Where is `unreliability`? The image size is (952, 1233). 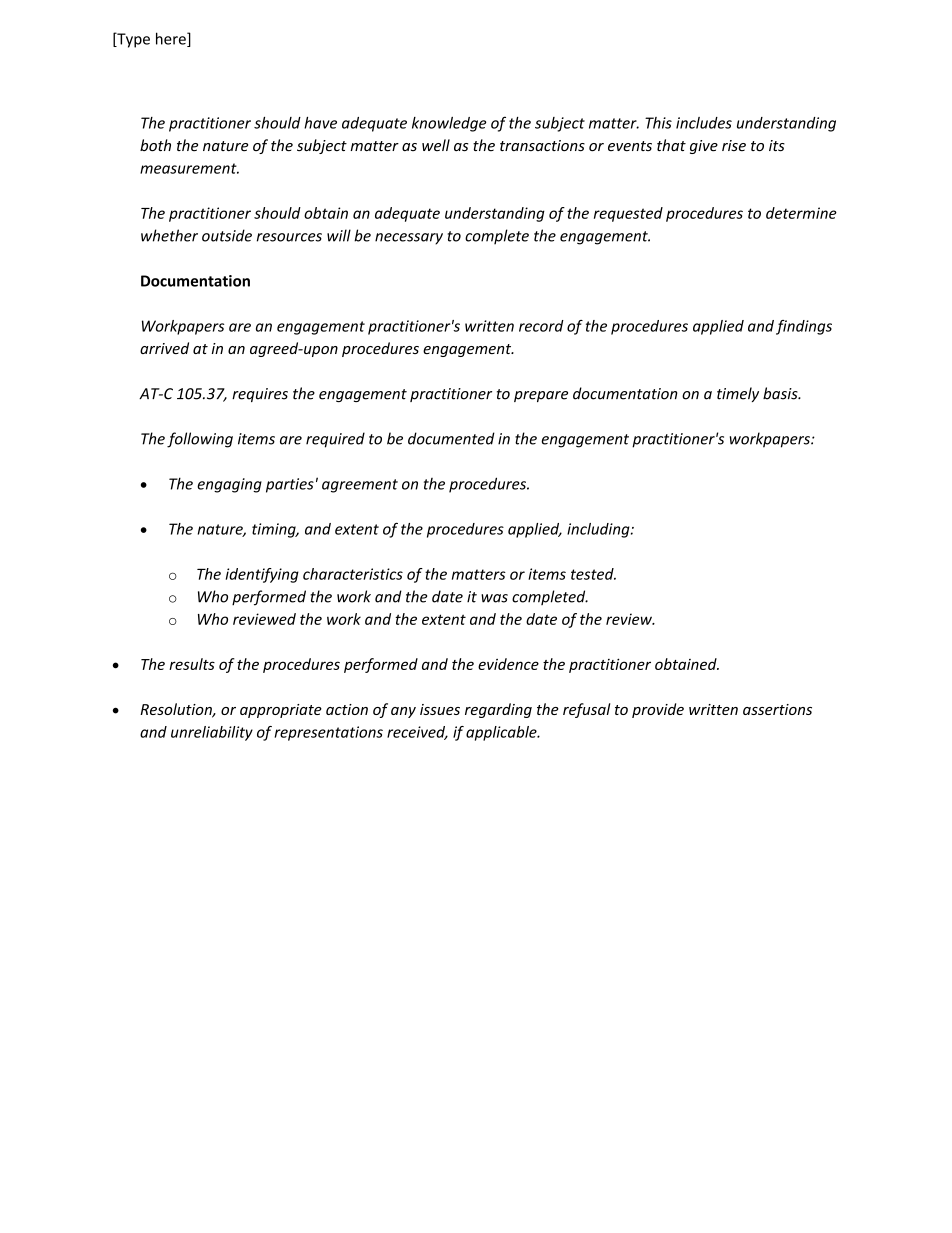
unreliability is located at coordinates (212, 733).
